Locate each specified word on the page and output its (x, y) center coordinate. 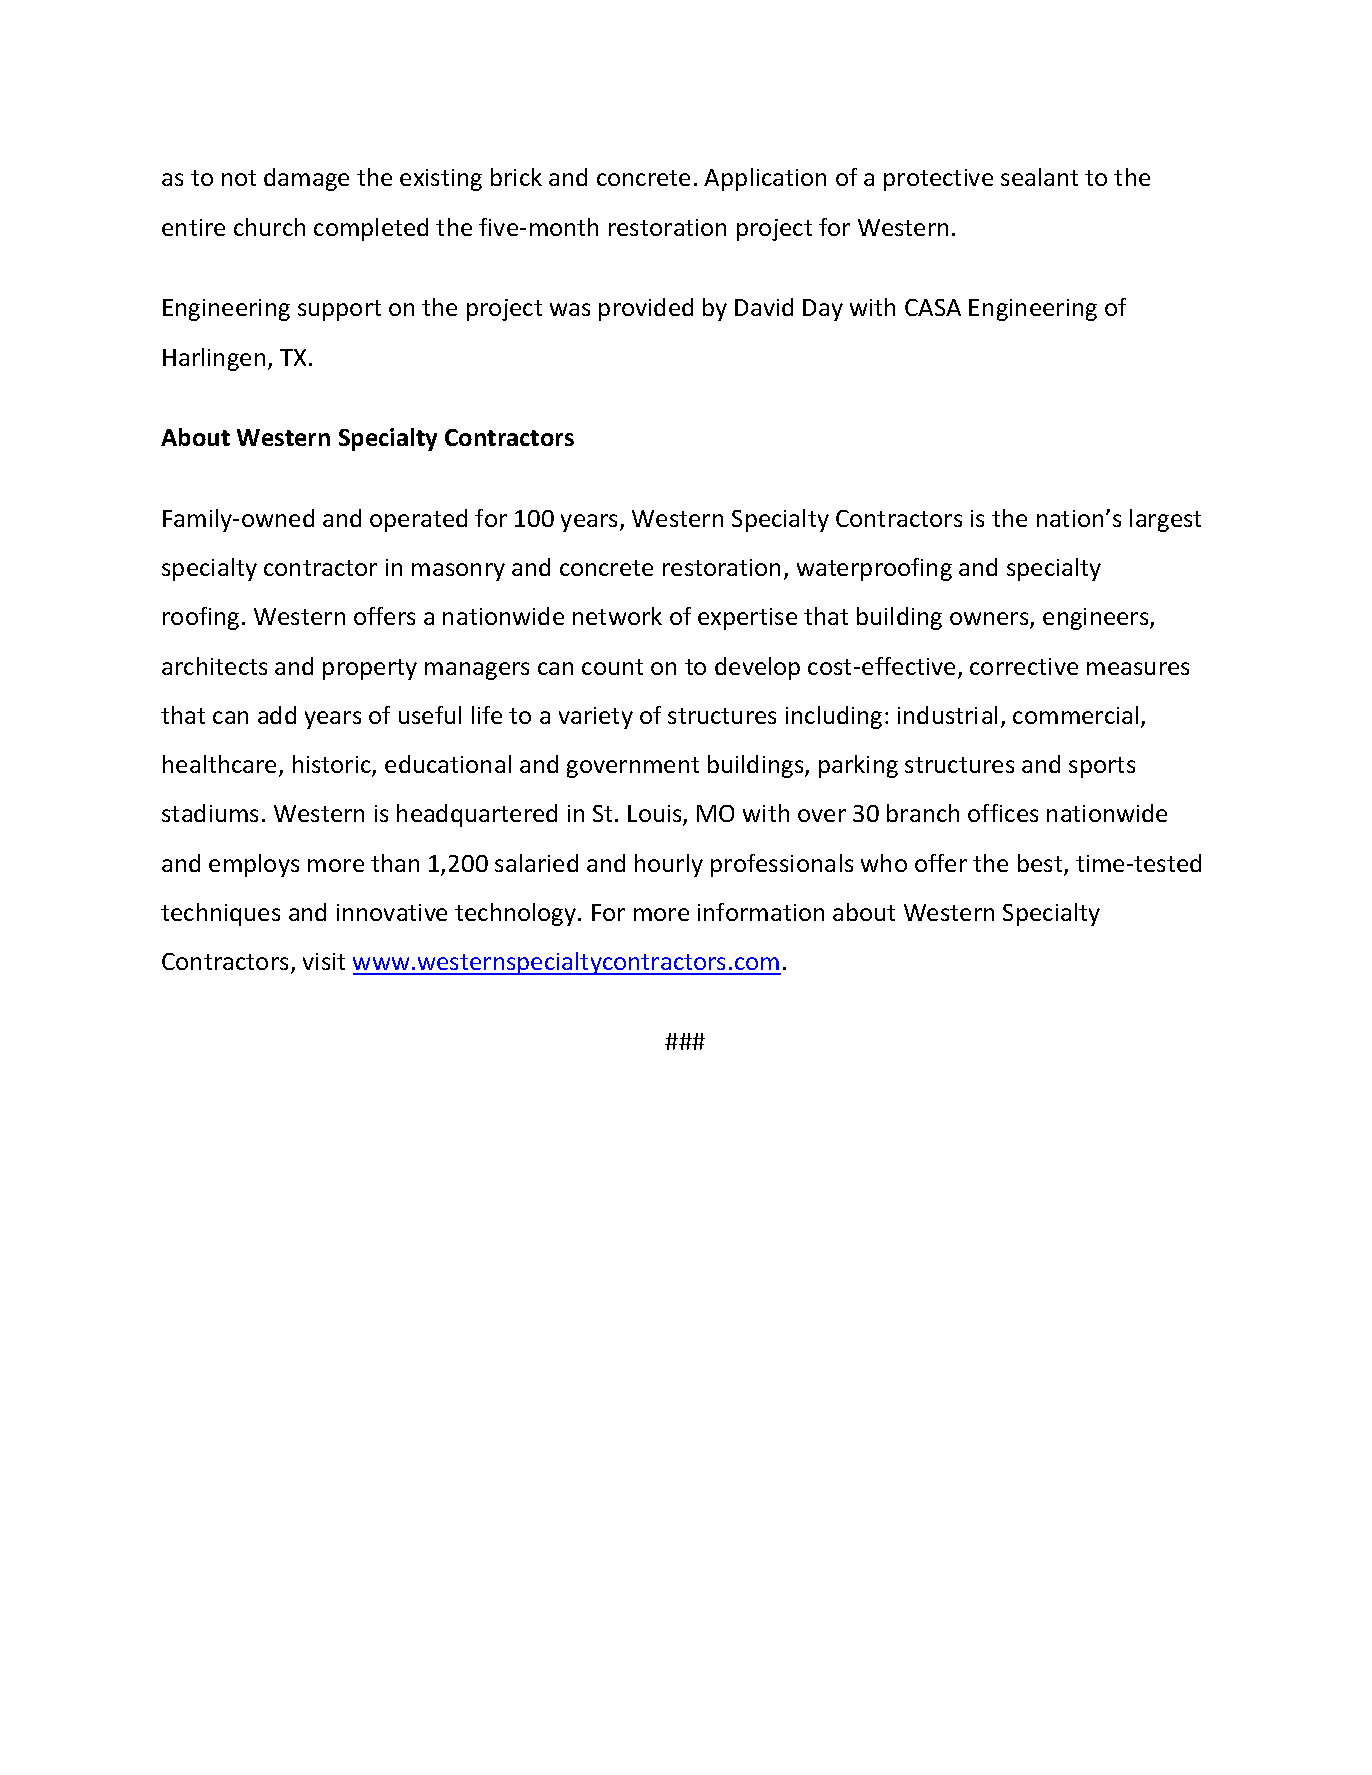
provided (646, 309)
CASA (933, 307)
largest (1165, 520)
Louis (656, 815)
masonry (458, 572)
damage (306, 179)
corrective (1024, 666)
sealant (1039, 177)
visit (324, 961)
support (339, 310)
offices (1003, 813)
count (612, 667)
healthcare (219, 764)
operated (418, 520)
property (370, 669)
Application (765, 179)
